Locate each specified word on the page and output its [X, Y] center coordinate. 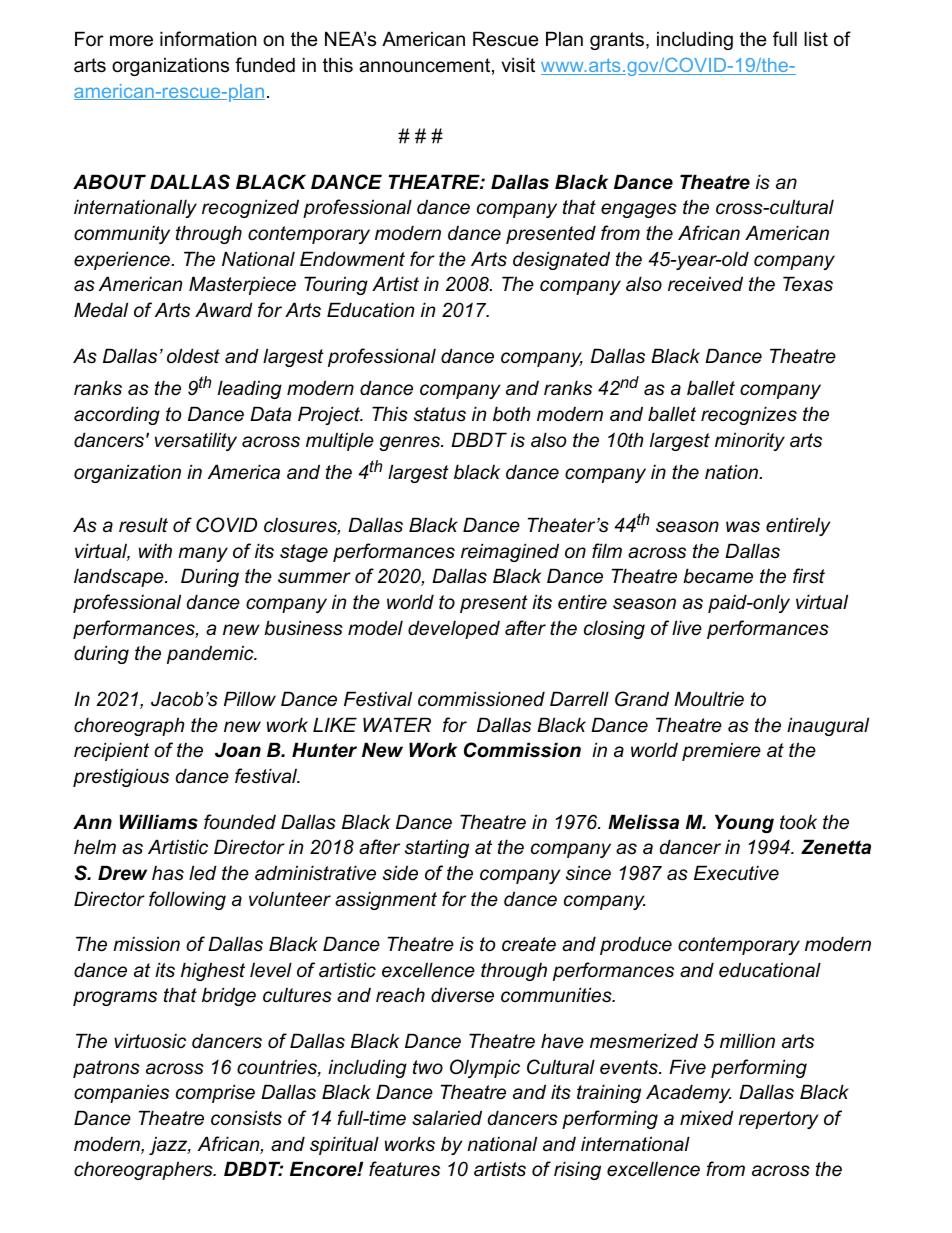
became [718, 576]
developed [454, 629]
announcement [424, 65]
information [208, 39]
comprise [215, 1093]
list [816, 39]
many [203, 554]
